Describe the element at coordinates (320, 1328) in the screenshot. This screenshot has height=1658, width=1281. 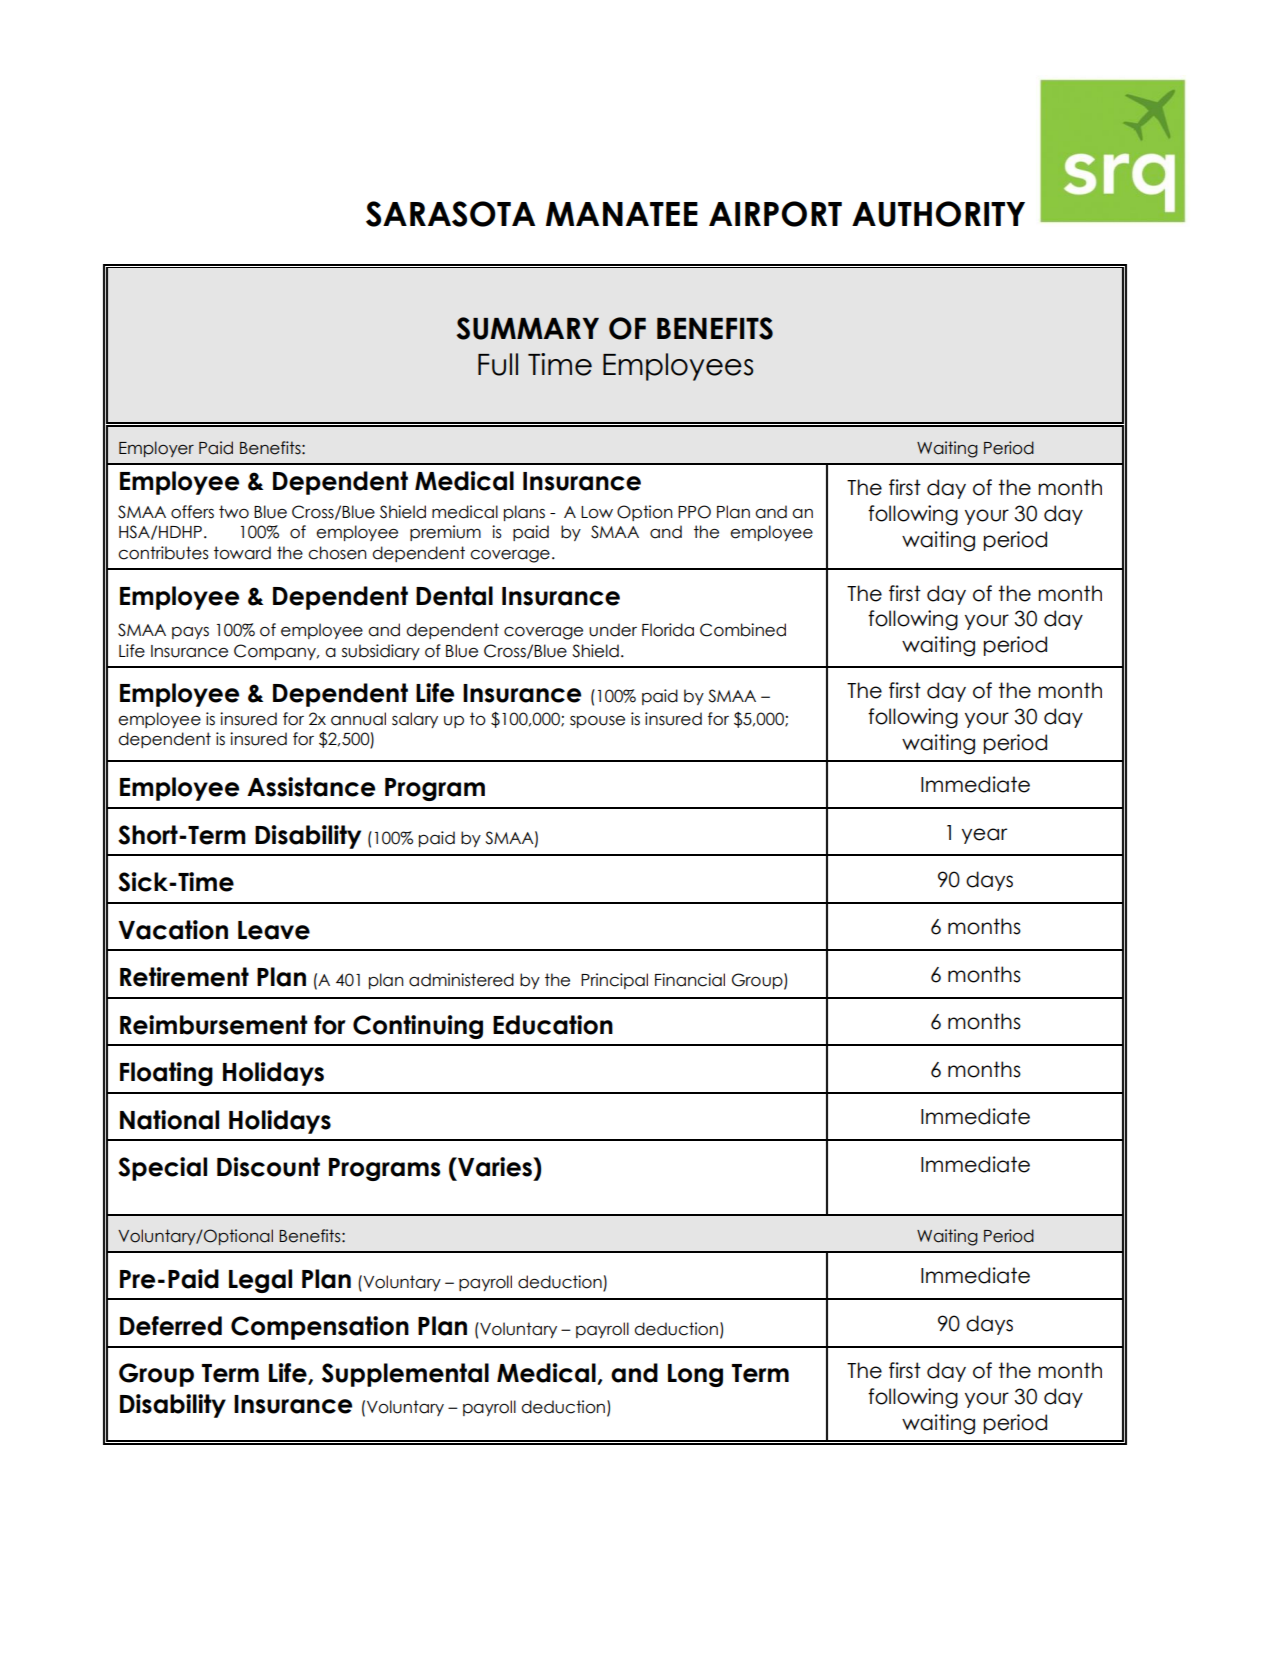
I see `Compensation` at that location.
